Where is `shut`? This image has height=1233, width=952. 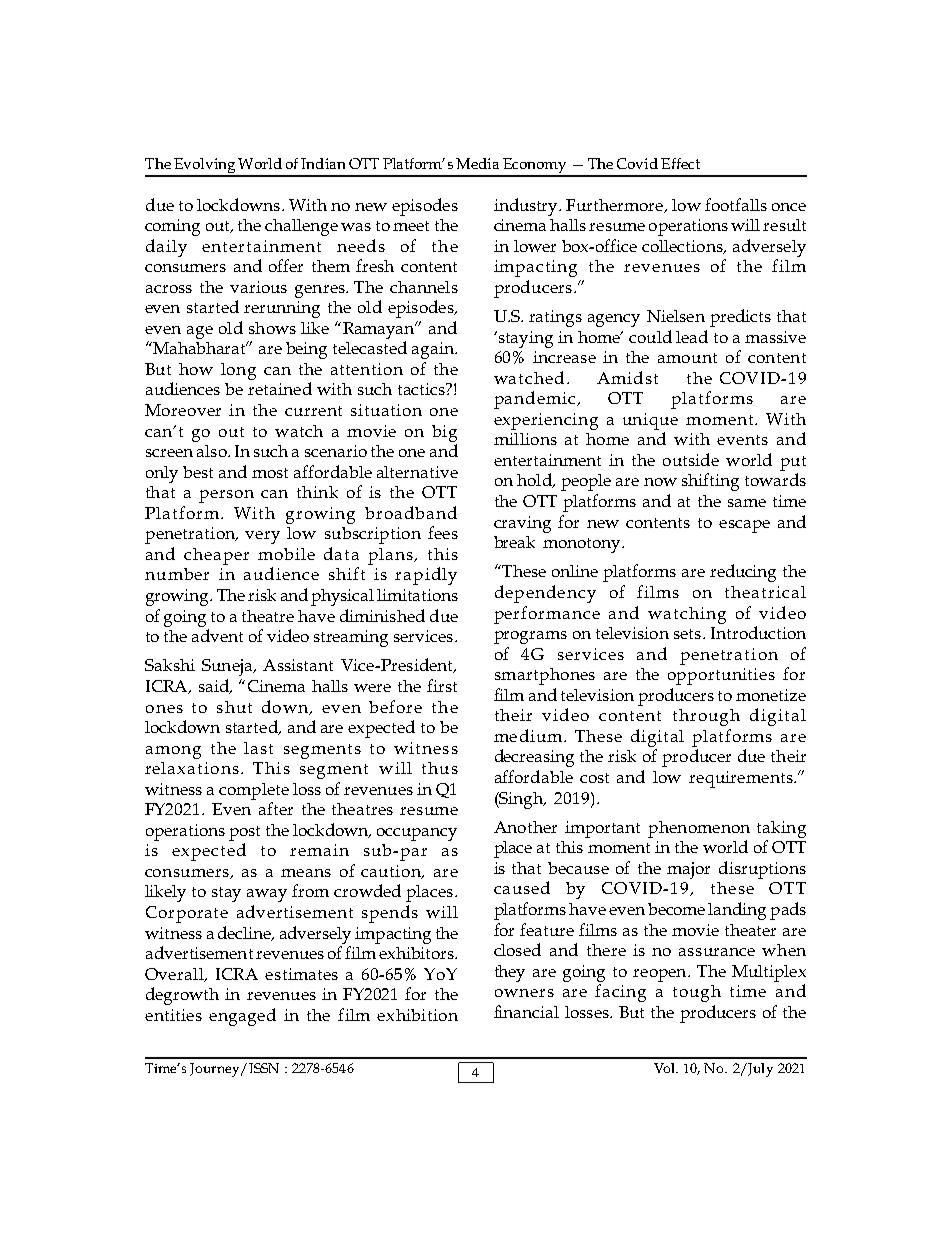 shut is located at coordinates (234, 707).
